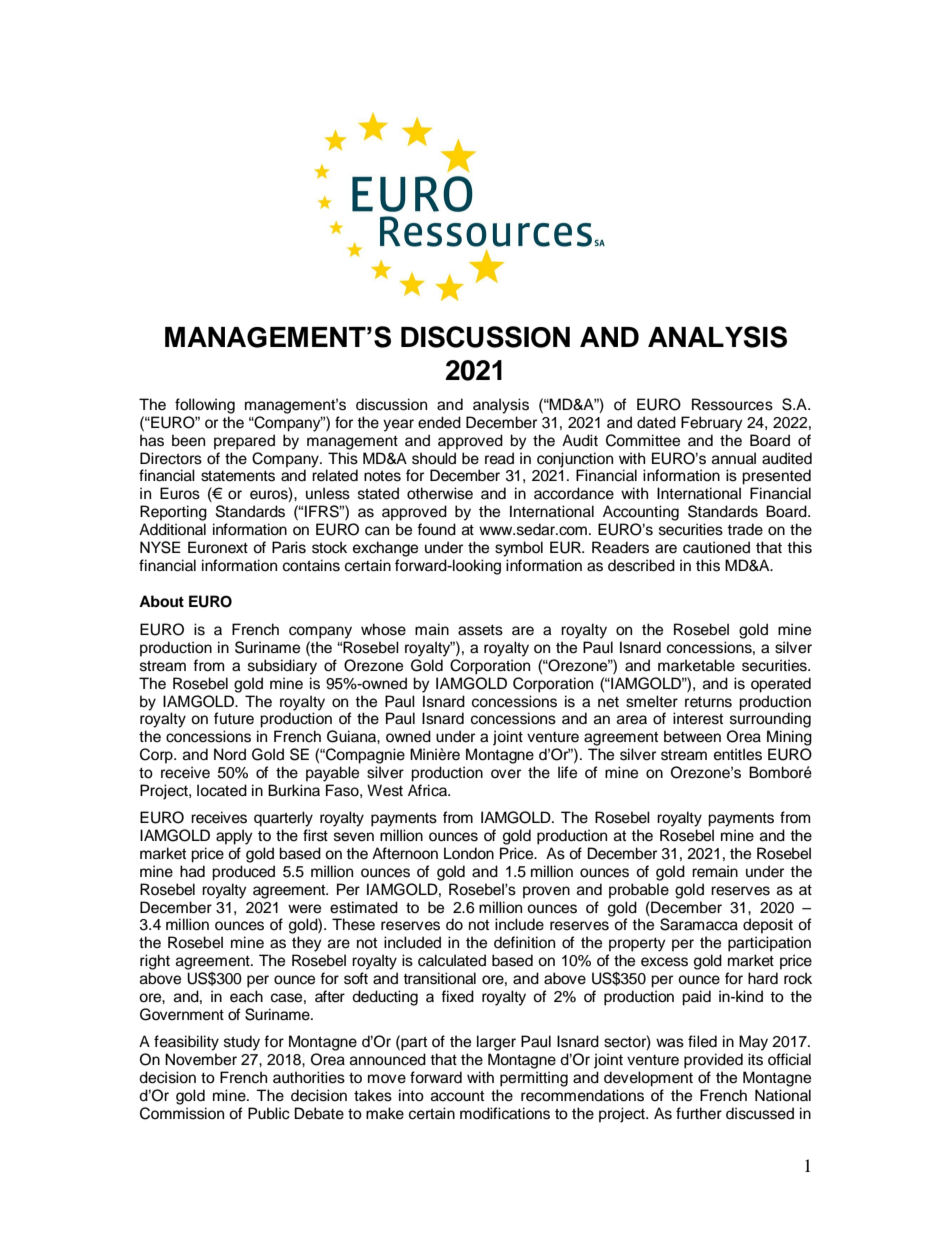 The image size is (952, 1233). What do you see at coordinates (161, 601) in the screenshot?
I see `About` at bounding box center [161, 601].
